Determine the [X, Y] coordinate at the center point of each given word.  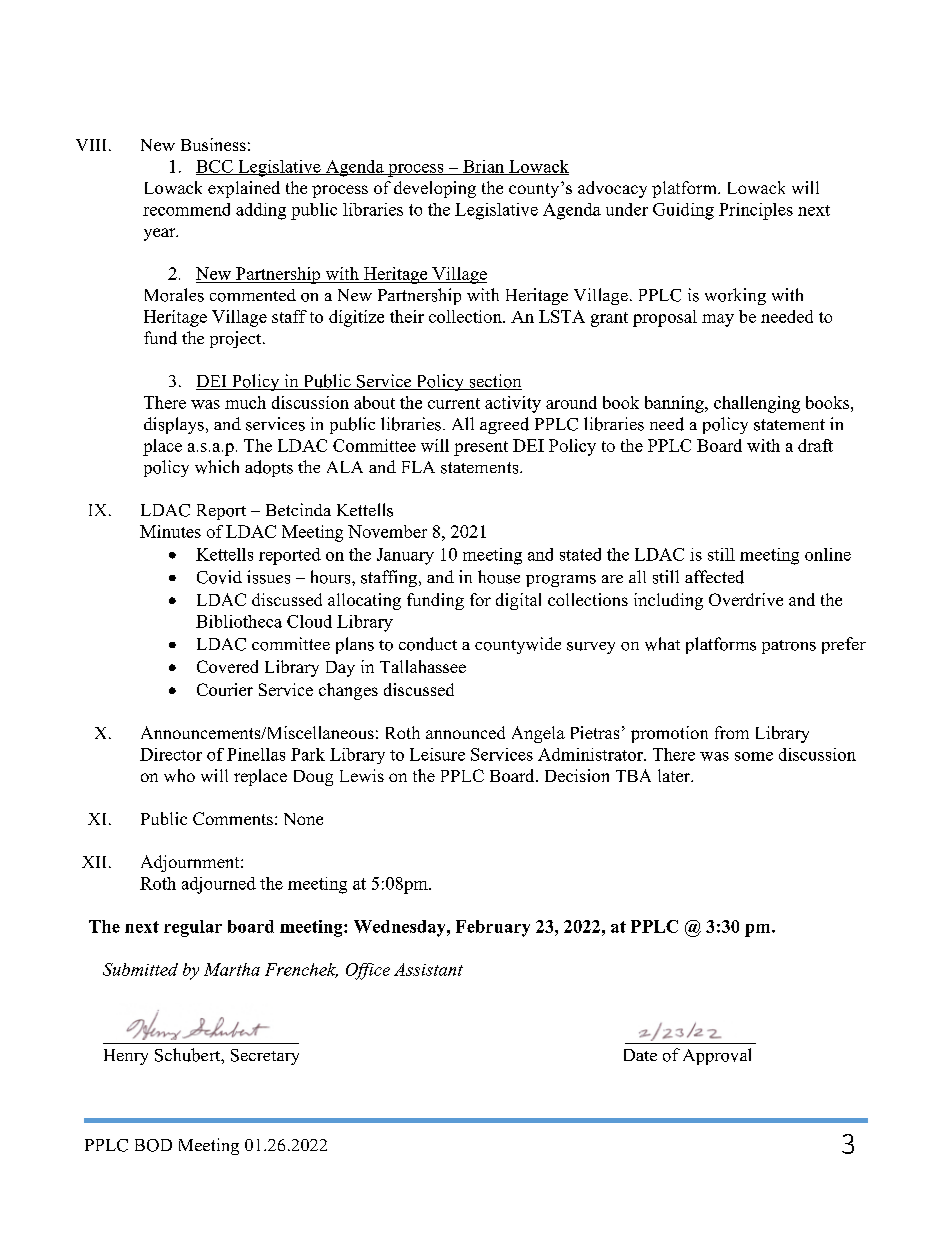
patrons [789, 647]
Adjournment [191, 863]
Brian [484, 167]
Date [640, 1055]
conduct [428, 644]
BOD [153, 1145]
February [493, 928]
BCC [215, 167]
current [454, 403]
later [675, 775]
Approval [717, 1056]
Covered [227, 666]
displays [174, 425]
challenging [757, 404]
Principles [756, 211]
